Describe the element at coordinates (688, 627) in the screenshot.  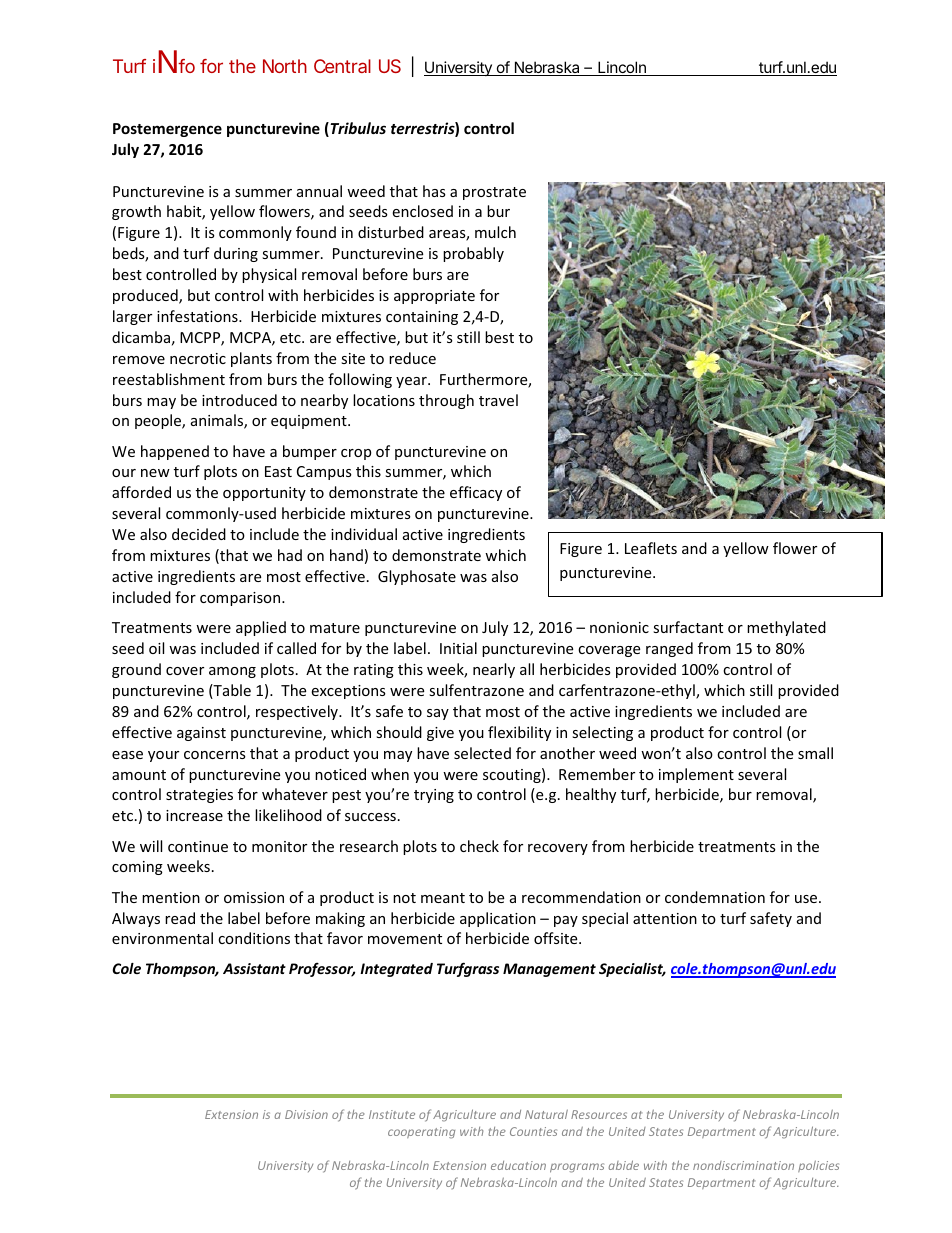
I see `surfactant` at that location.
